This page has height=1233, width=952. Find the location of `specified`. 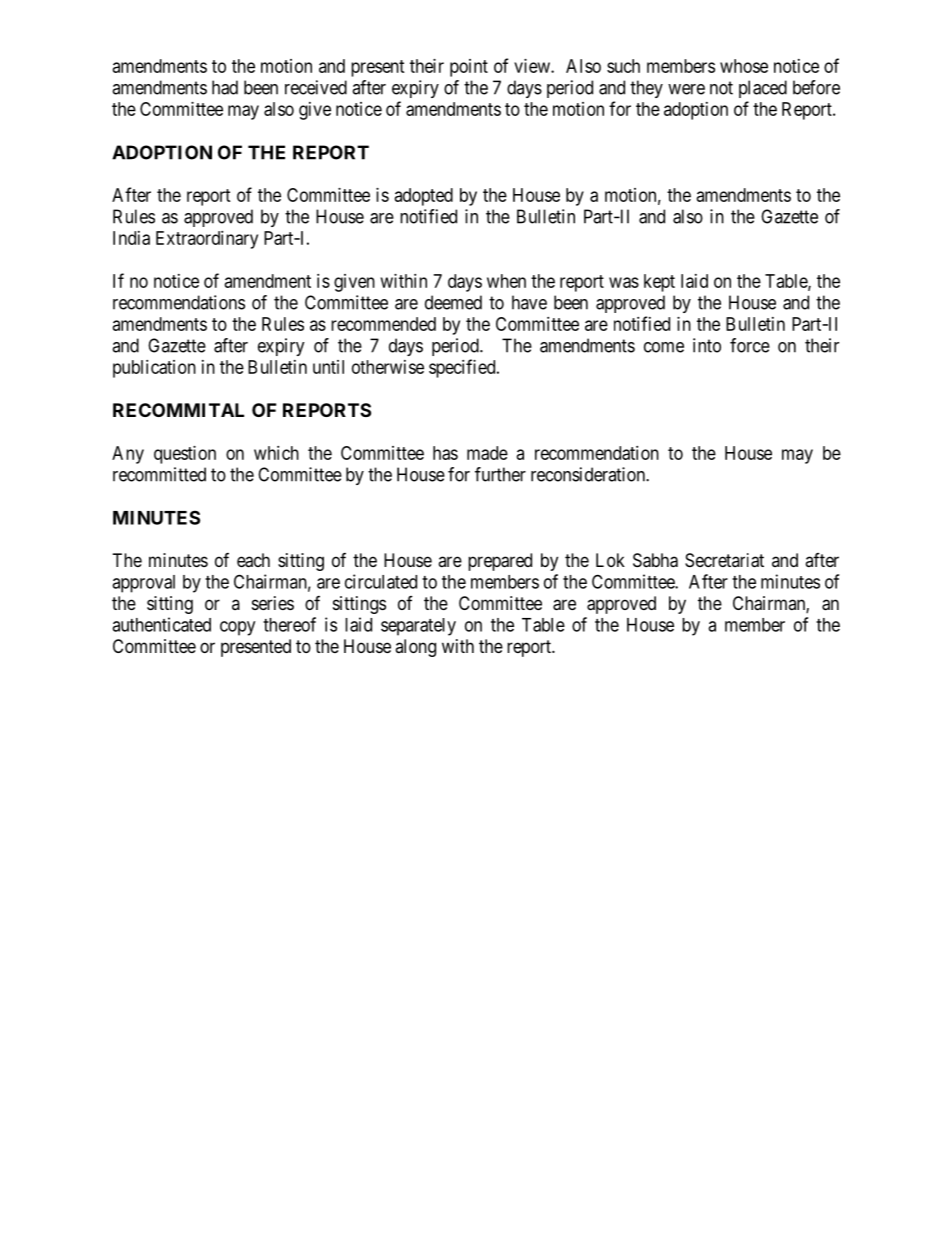

specified is located at coordinates (463, 368).
